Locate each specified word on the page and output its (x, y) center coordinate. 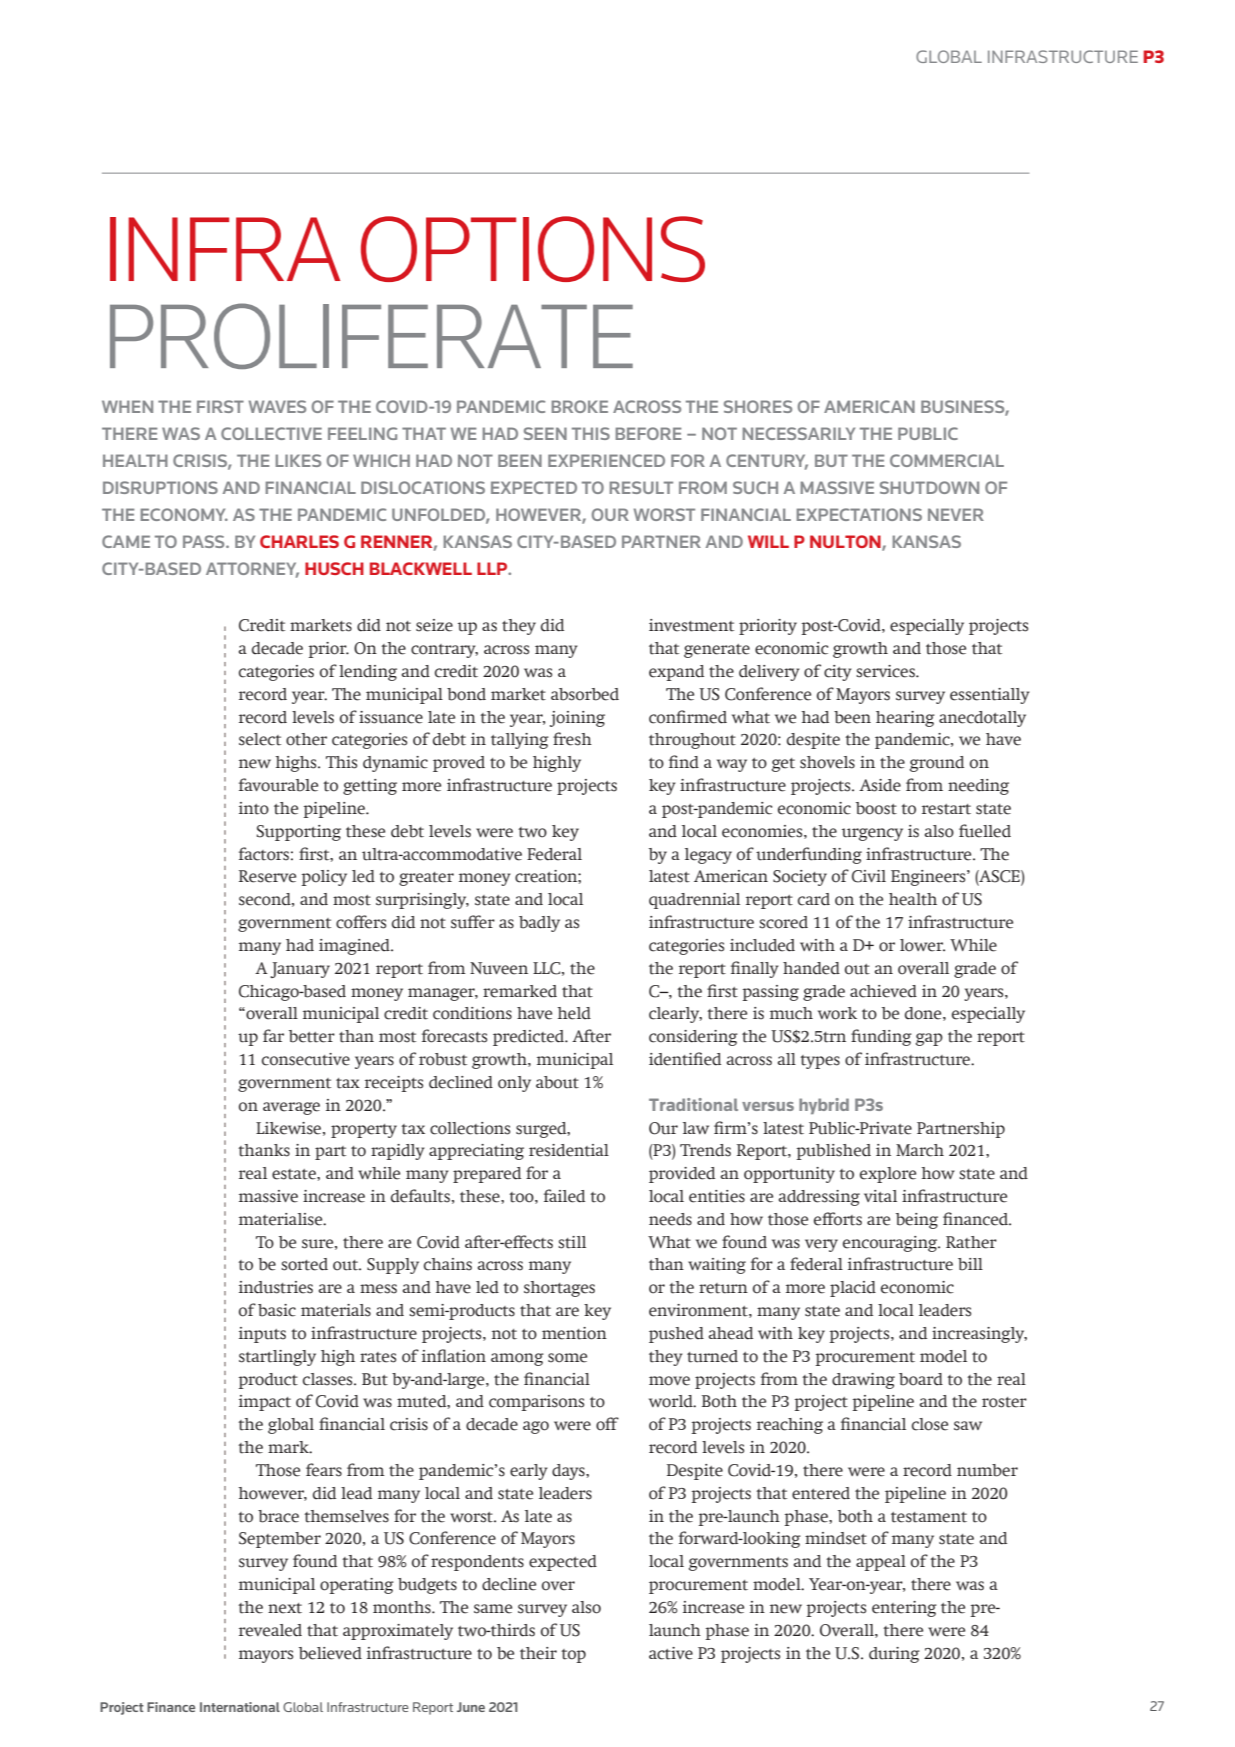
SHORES (758, 406)
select (260, 739)
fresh (572, 739)
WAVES (277, 406)
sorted (304, 1264)
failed (564, 1196)
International (240, 1707)
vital (880, 1196)
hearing (905, 719)
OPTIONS (533, 249)
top (573, 1656)
